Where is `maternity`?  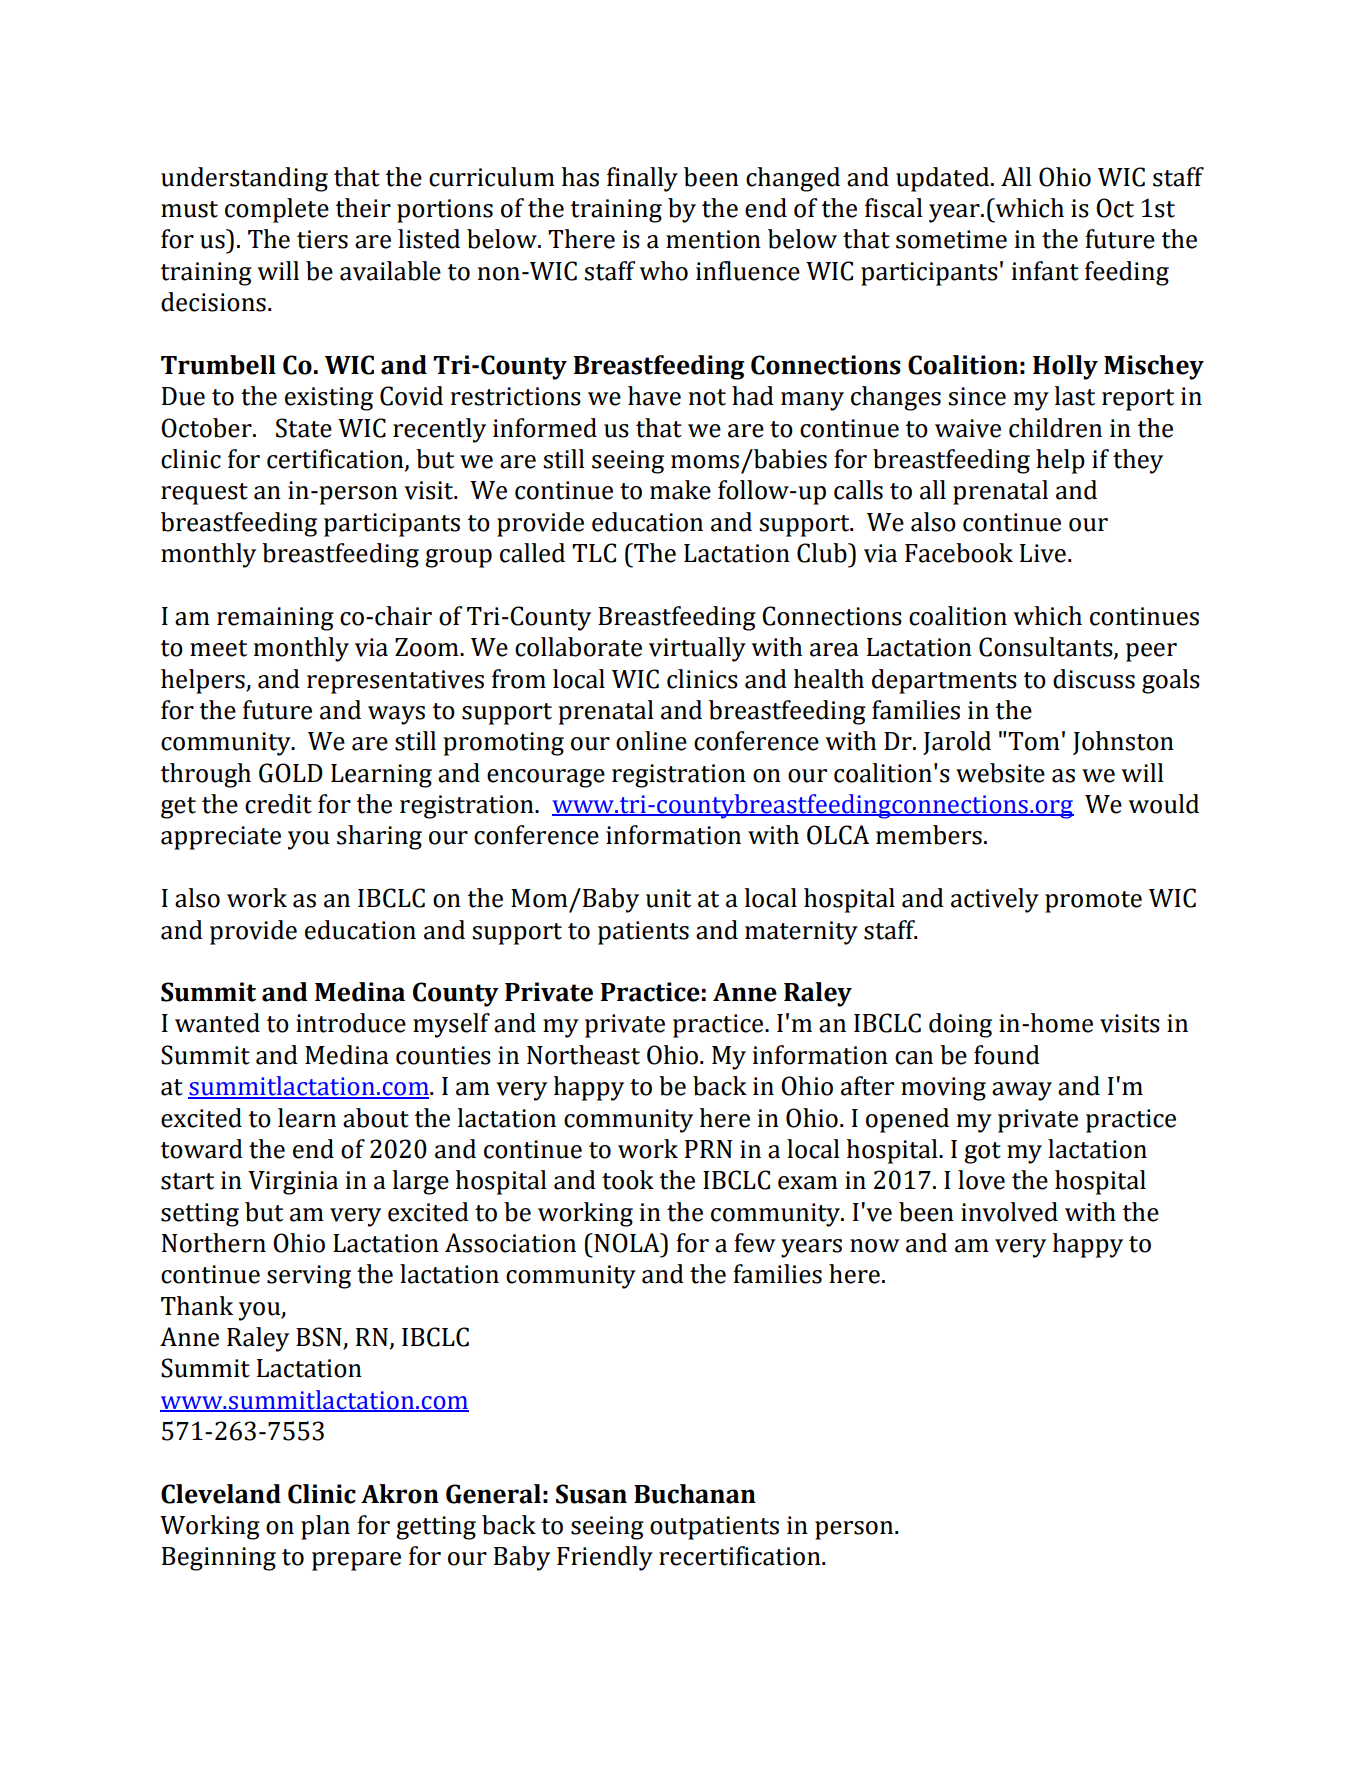 maternity is located at coordinates (801, 933).
